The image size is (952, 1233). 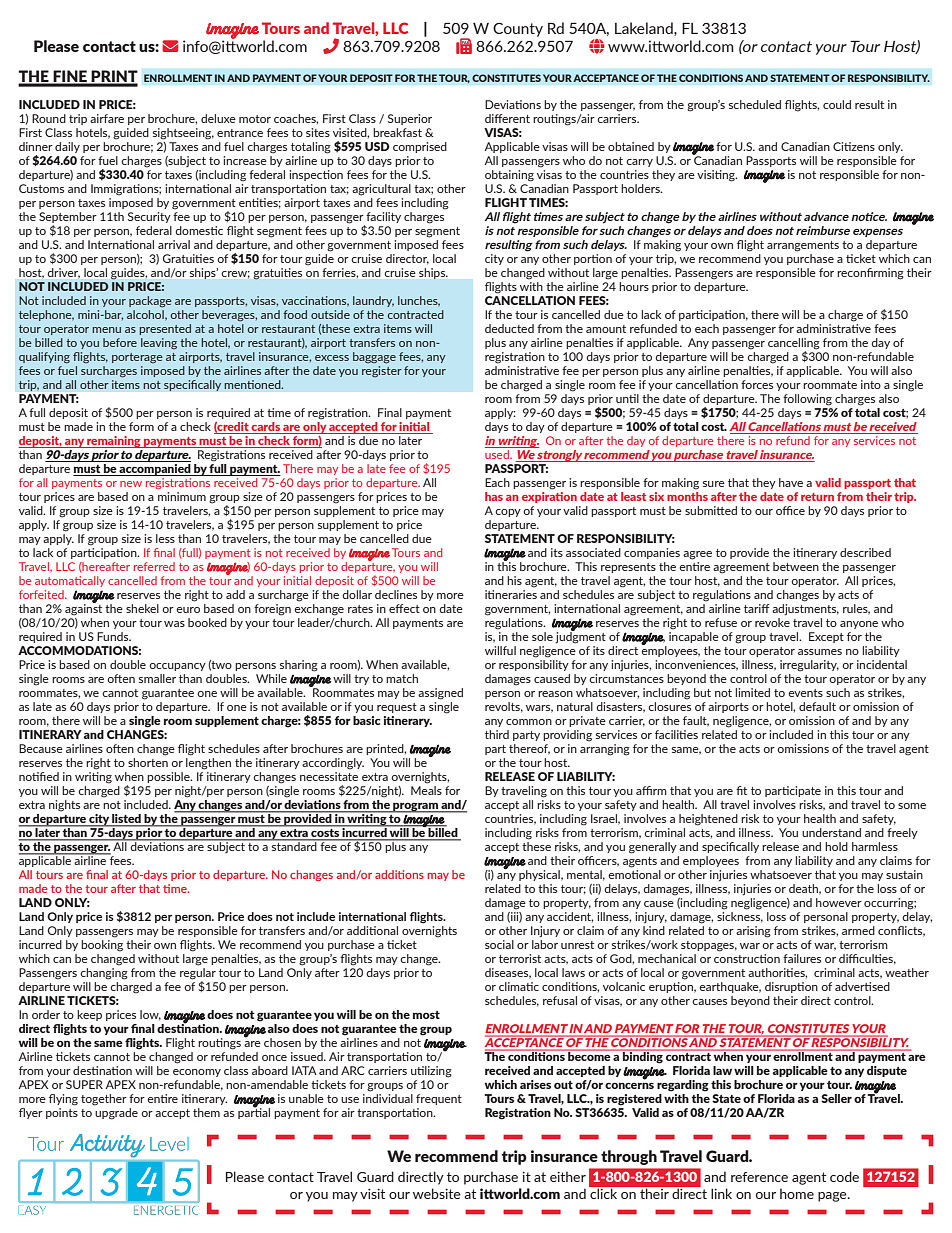 I want to click on upgrade, so click(x=116, y=1114).
